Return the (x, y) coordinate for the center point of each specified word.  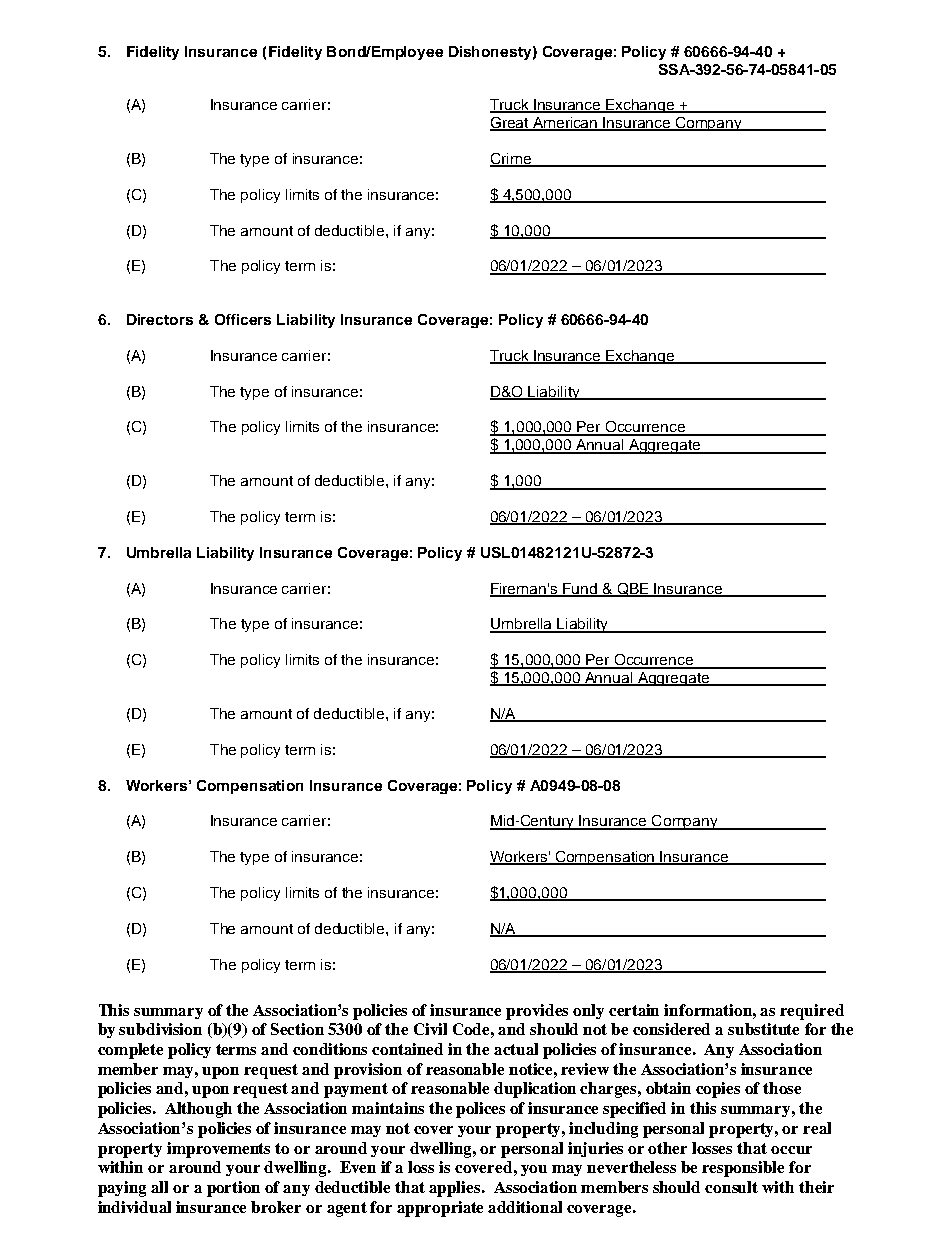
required (812, 1012)
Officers (243, 319)
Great (510, 124)
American (565, 124)
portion (233, 1189)
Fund (580, 589)
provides (537, 1012)
